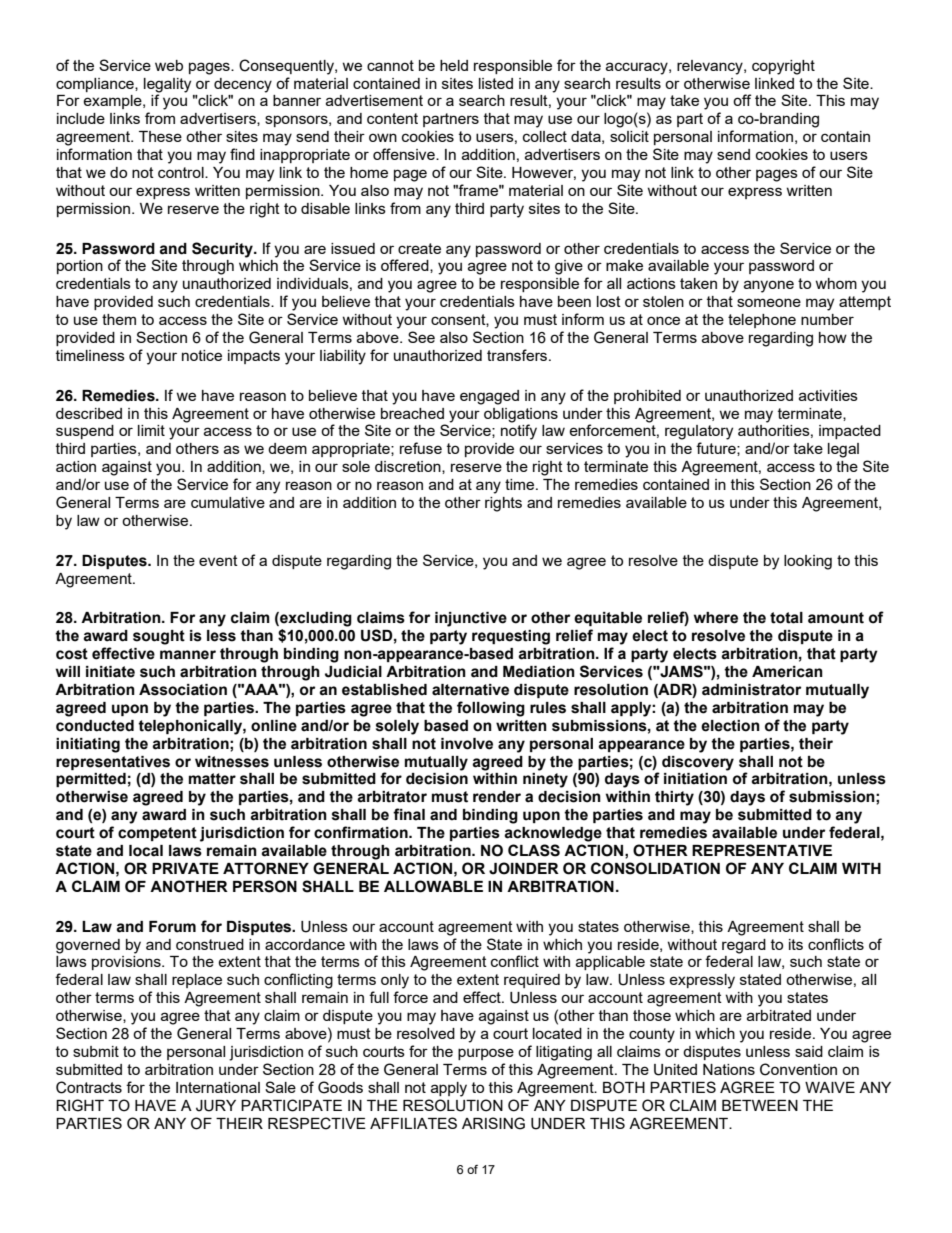 This screenshot has height=1233, width=952. What do you see at coordinates (493, 1123) in the screenshot?
I see `ARISING` at bounding box center [493, 1123].
